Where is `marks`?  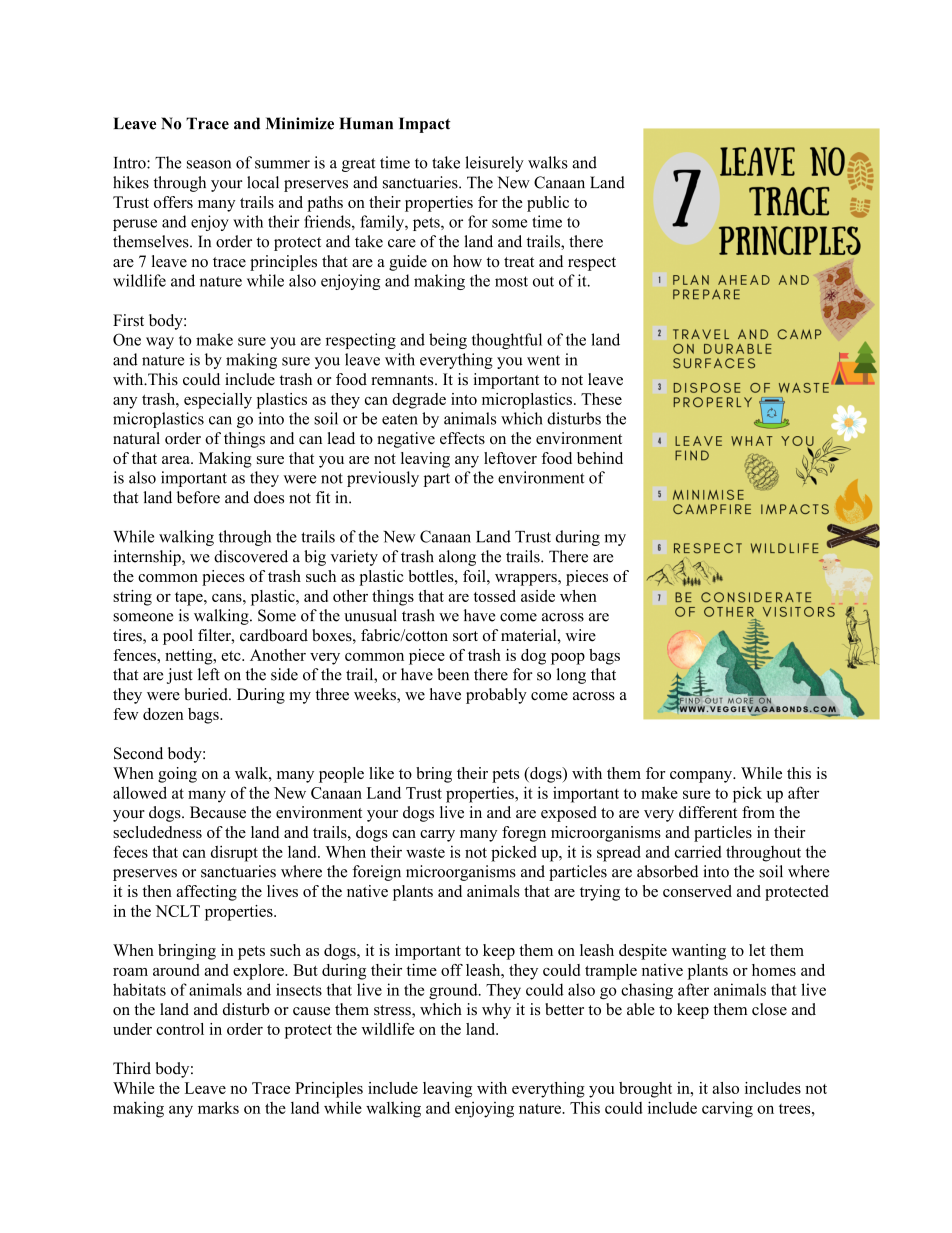
marks is located at coordinates (218, 1107).
